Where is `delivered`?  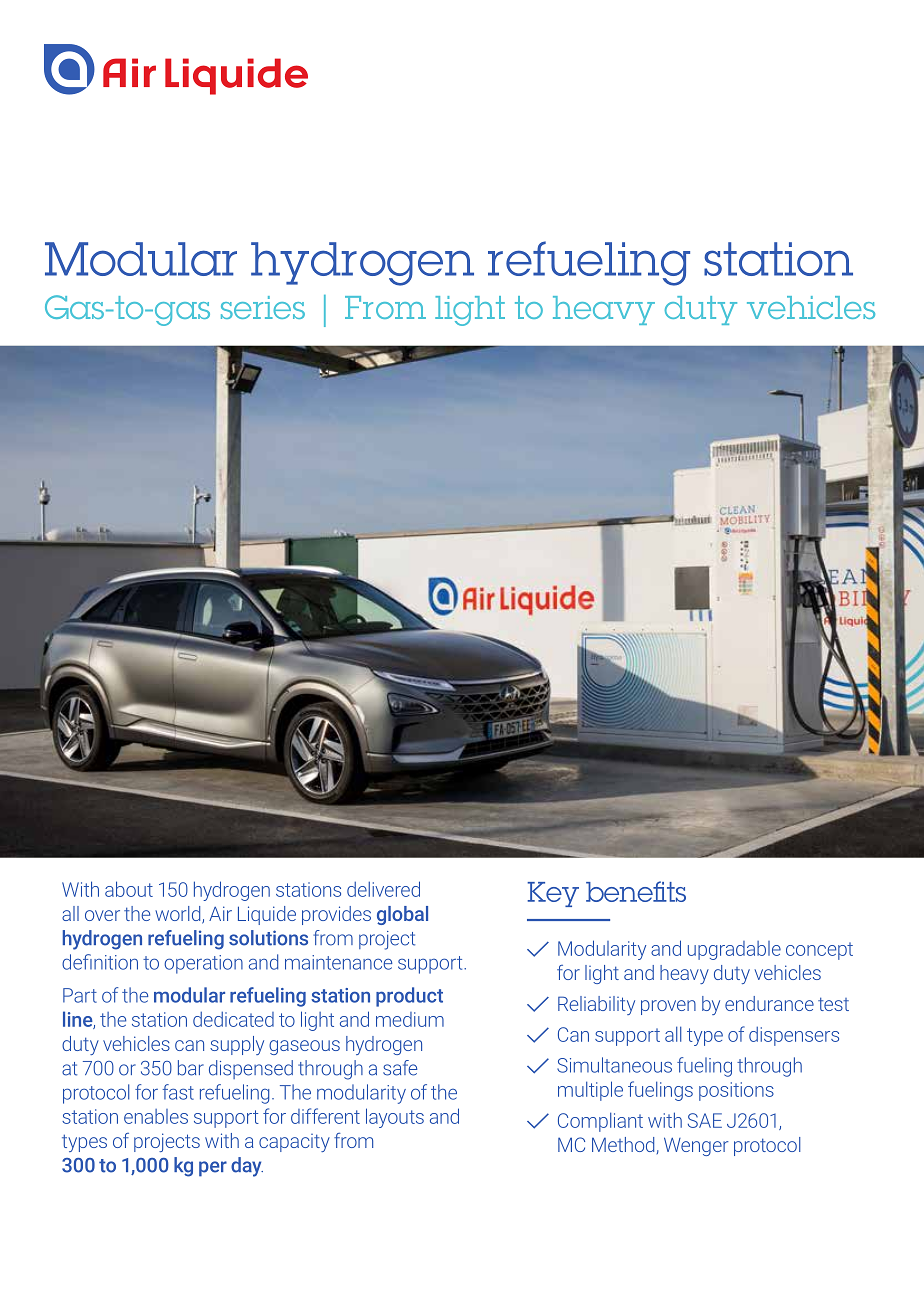
delivered is located at coordinates (383, 889).
